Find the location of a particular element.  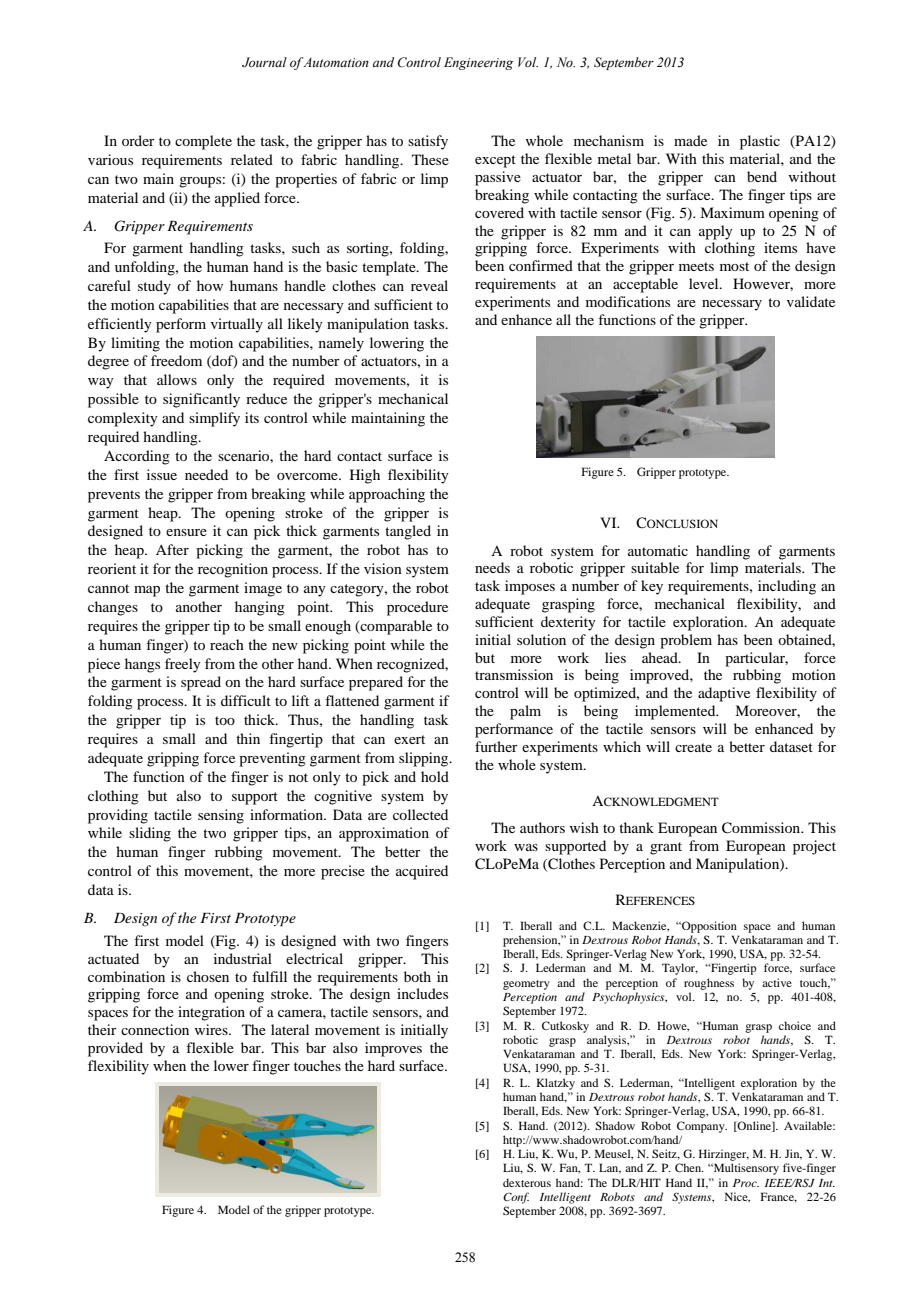

Commission is located at coordinates (762, 828).
